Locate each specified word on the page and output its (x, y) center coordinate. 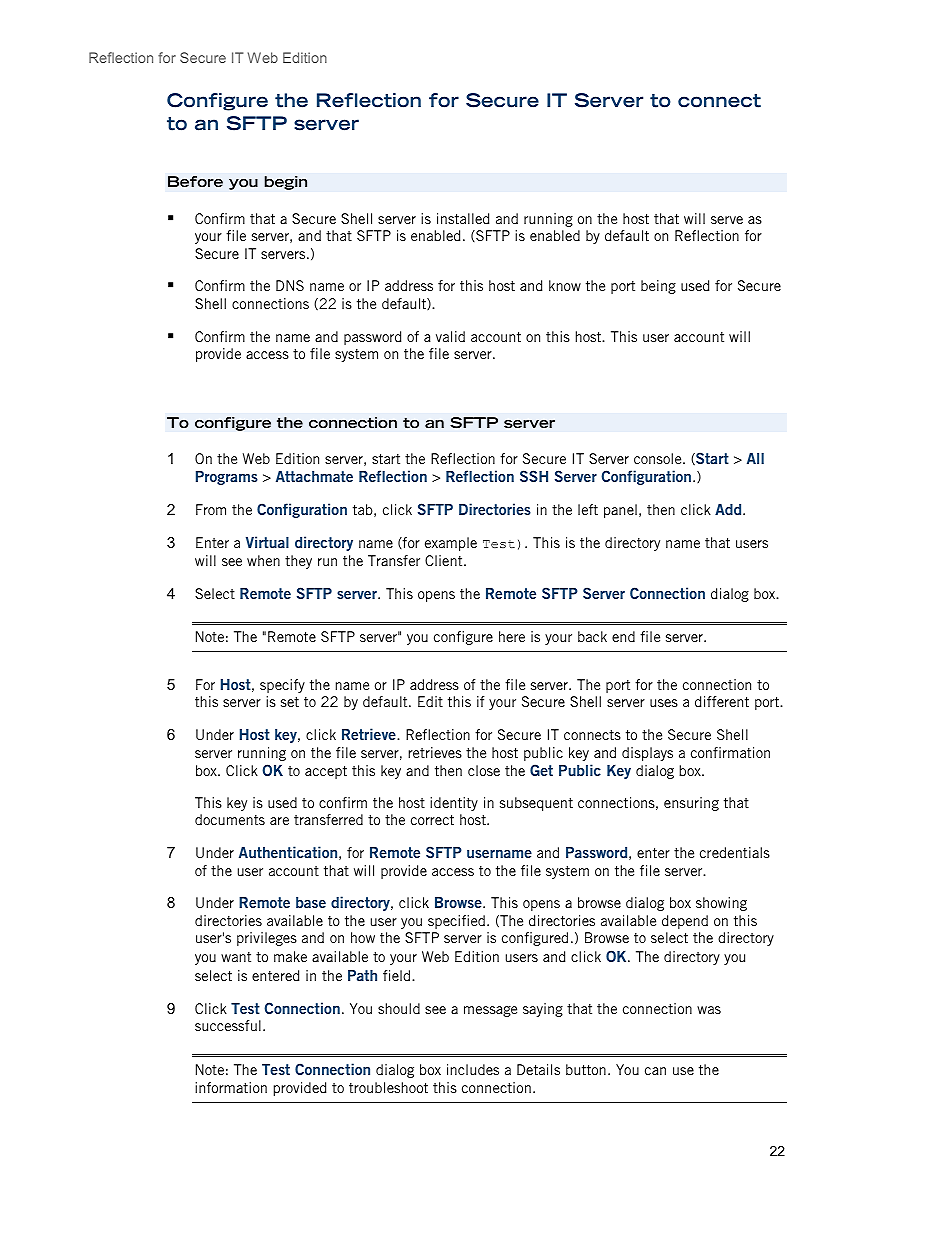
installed (463, 218)
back (592, 636)
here (512, 636)
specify (282, 686)
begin (285, 183)
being (658, 287)
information (231, 1087)
